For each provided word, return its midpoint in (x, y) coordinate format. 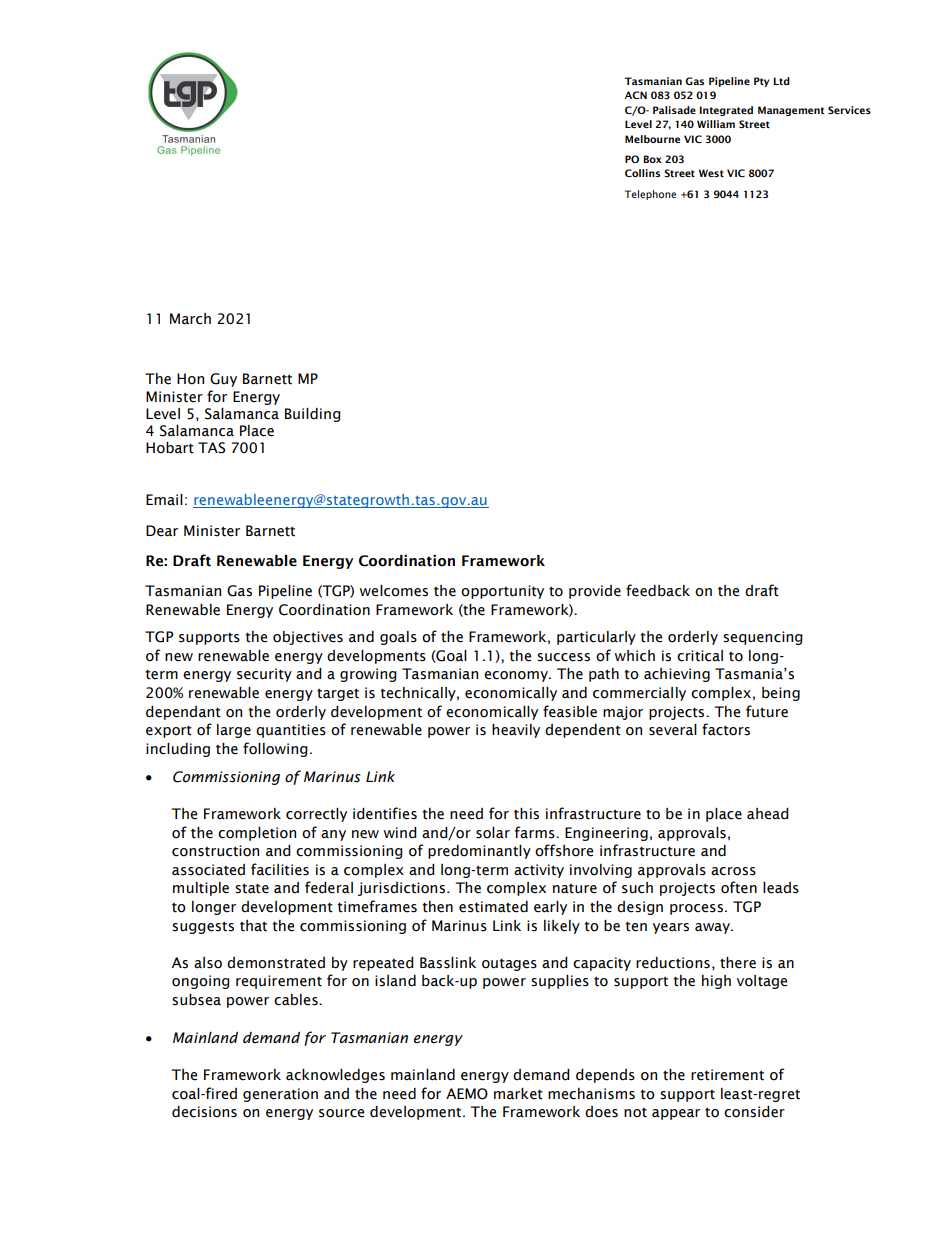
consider (754, 1112)
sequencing (763, 638)
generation (280, 1095)
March (190, 319)
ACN (636, 95)
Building (313, 415)
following (275, 749)
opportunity (502, 592)
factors (726, 729)
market (518, 1094)
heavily (516, 731)
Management (791, 111)
